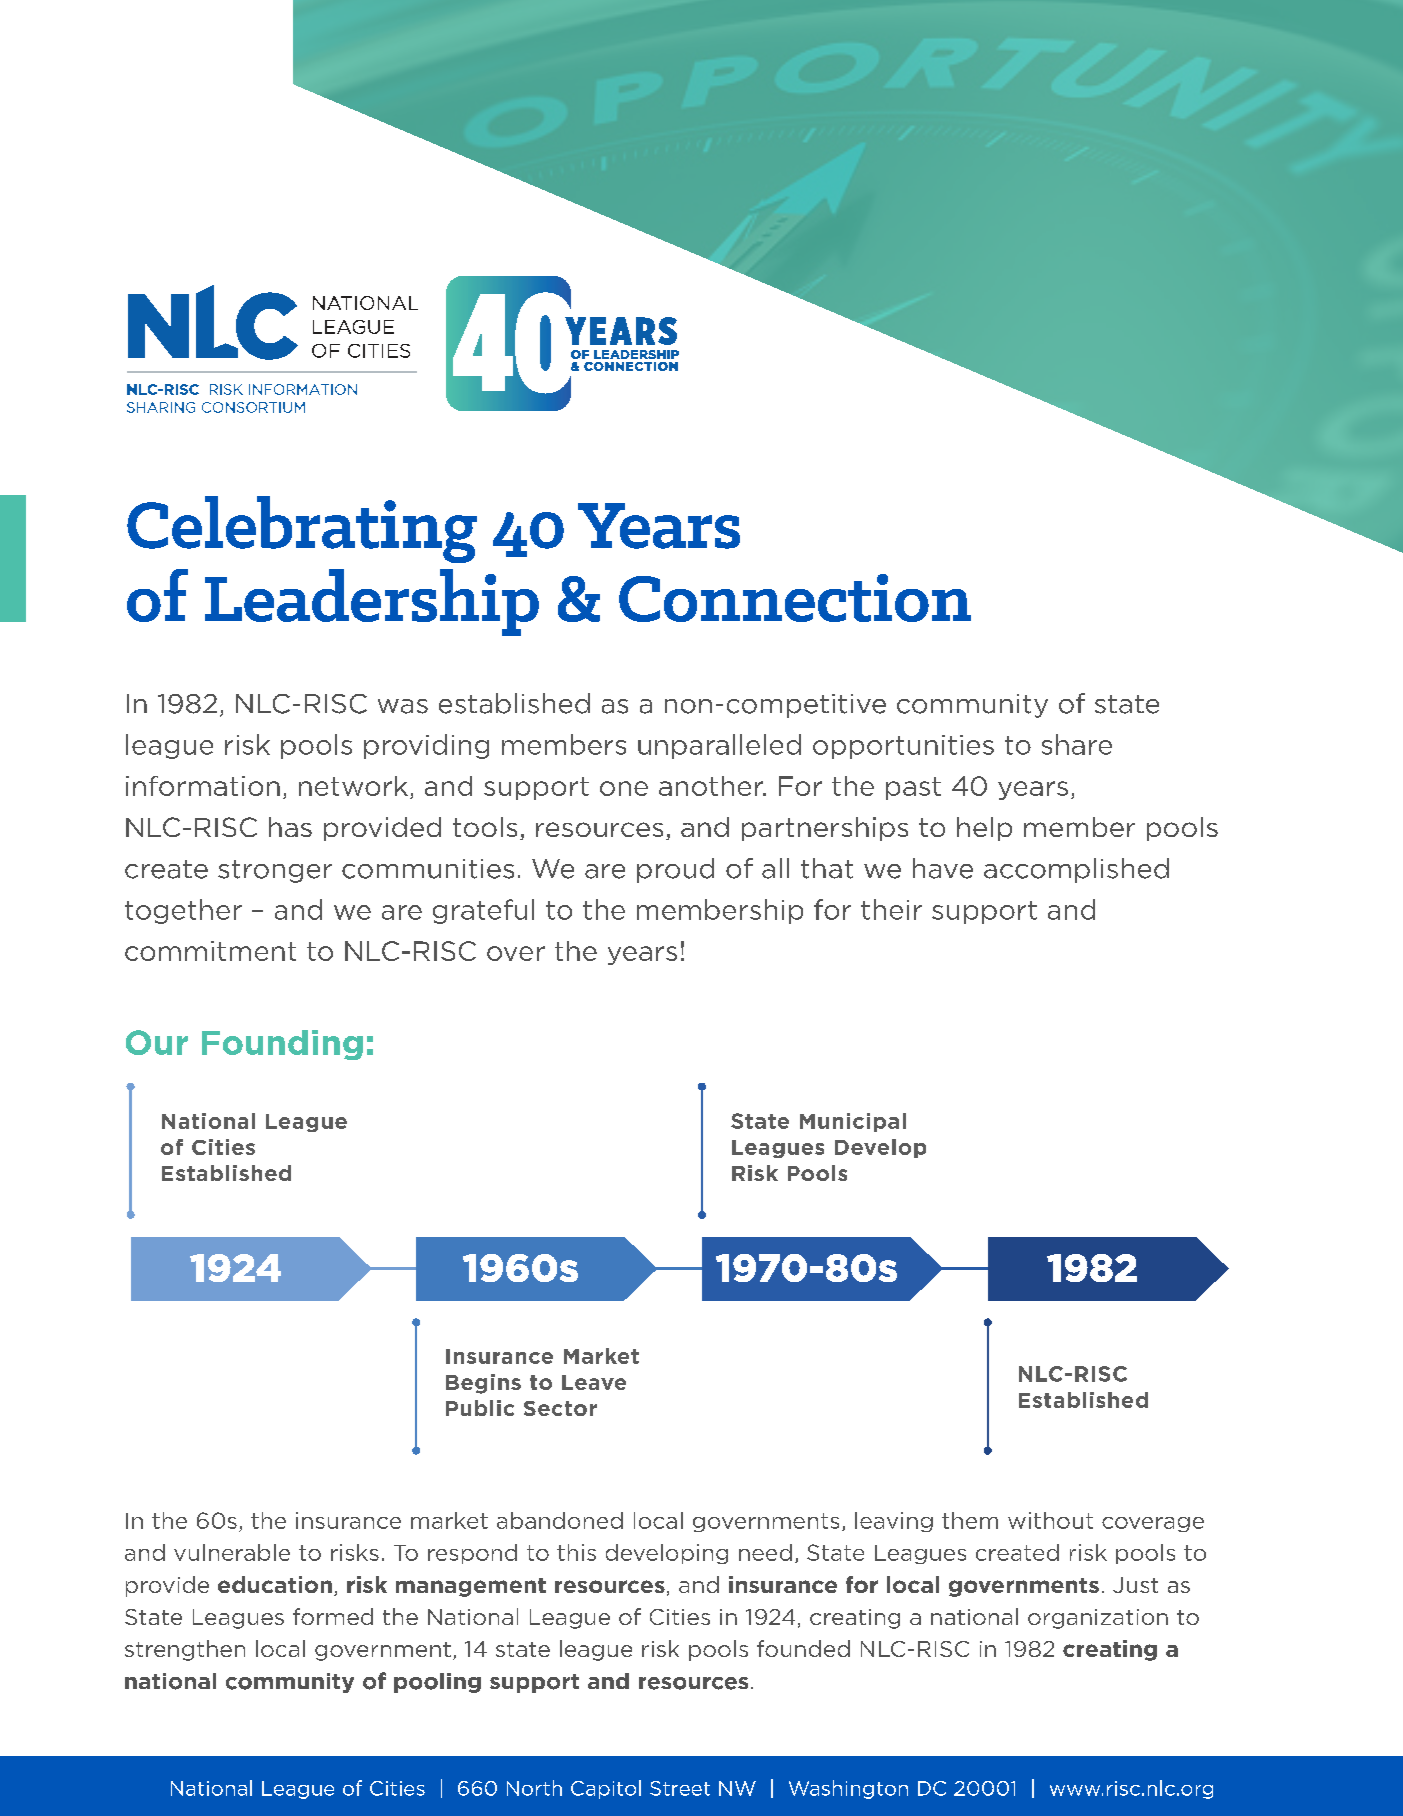 The image size is (1403, 1816). What do you see at coordinates (675, 870) in the image?
I see `proud` at bounding box center [675, 870].
